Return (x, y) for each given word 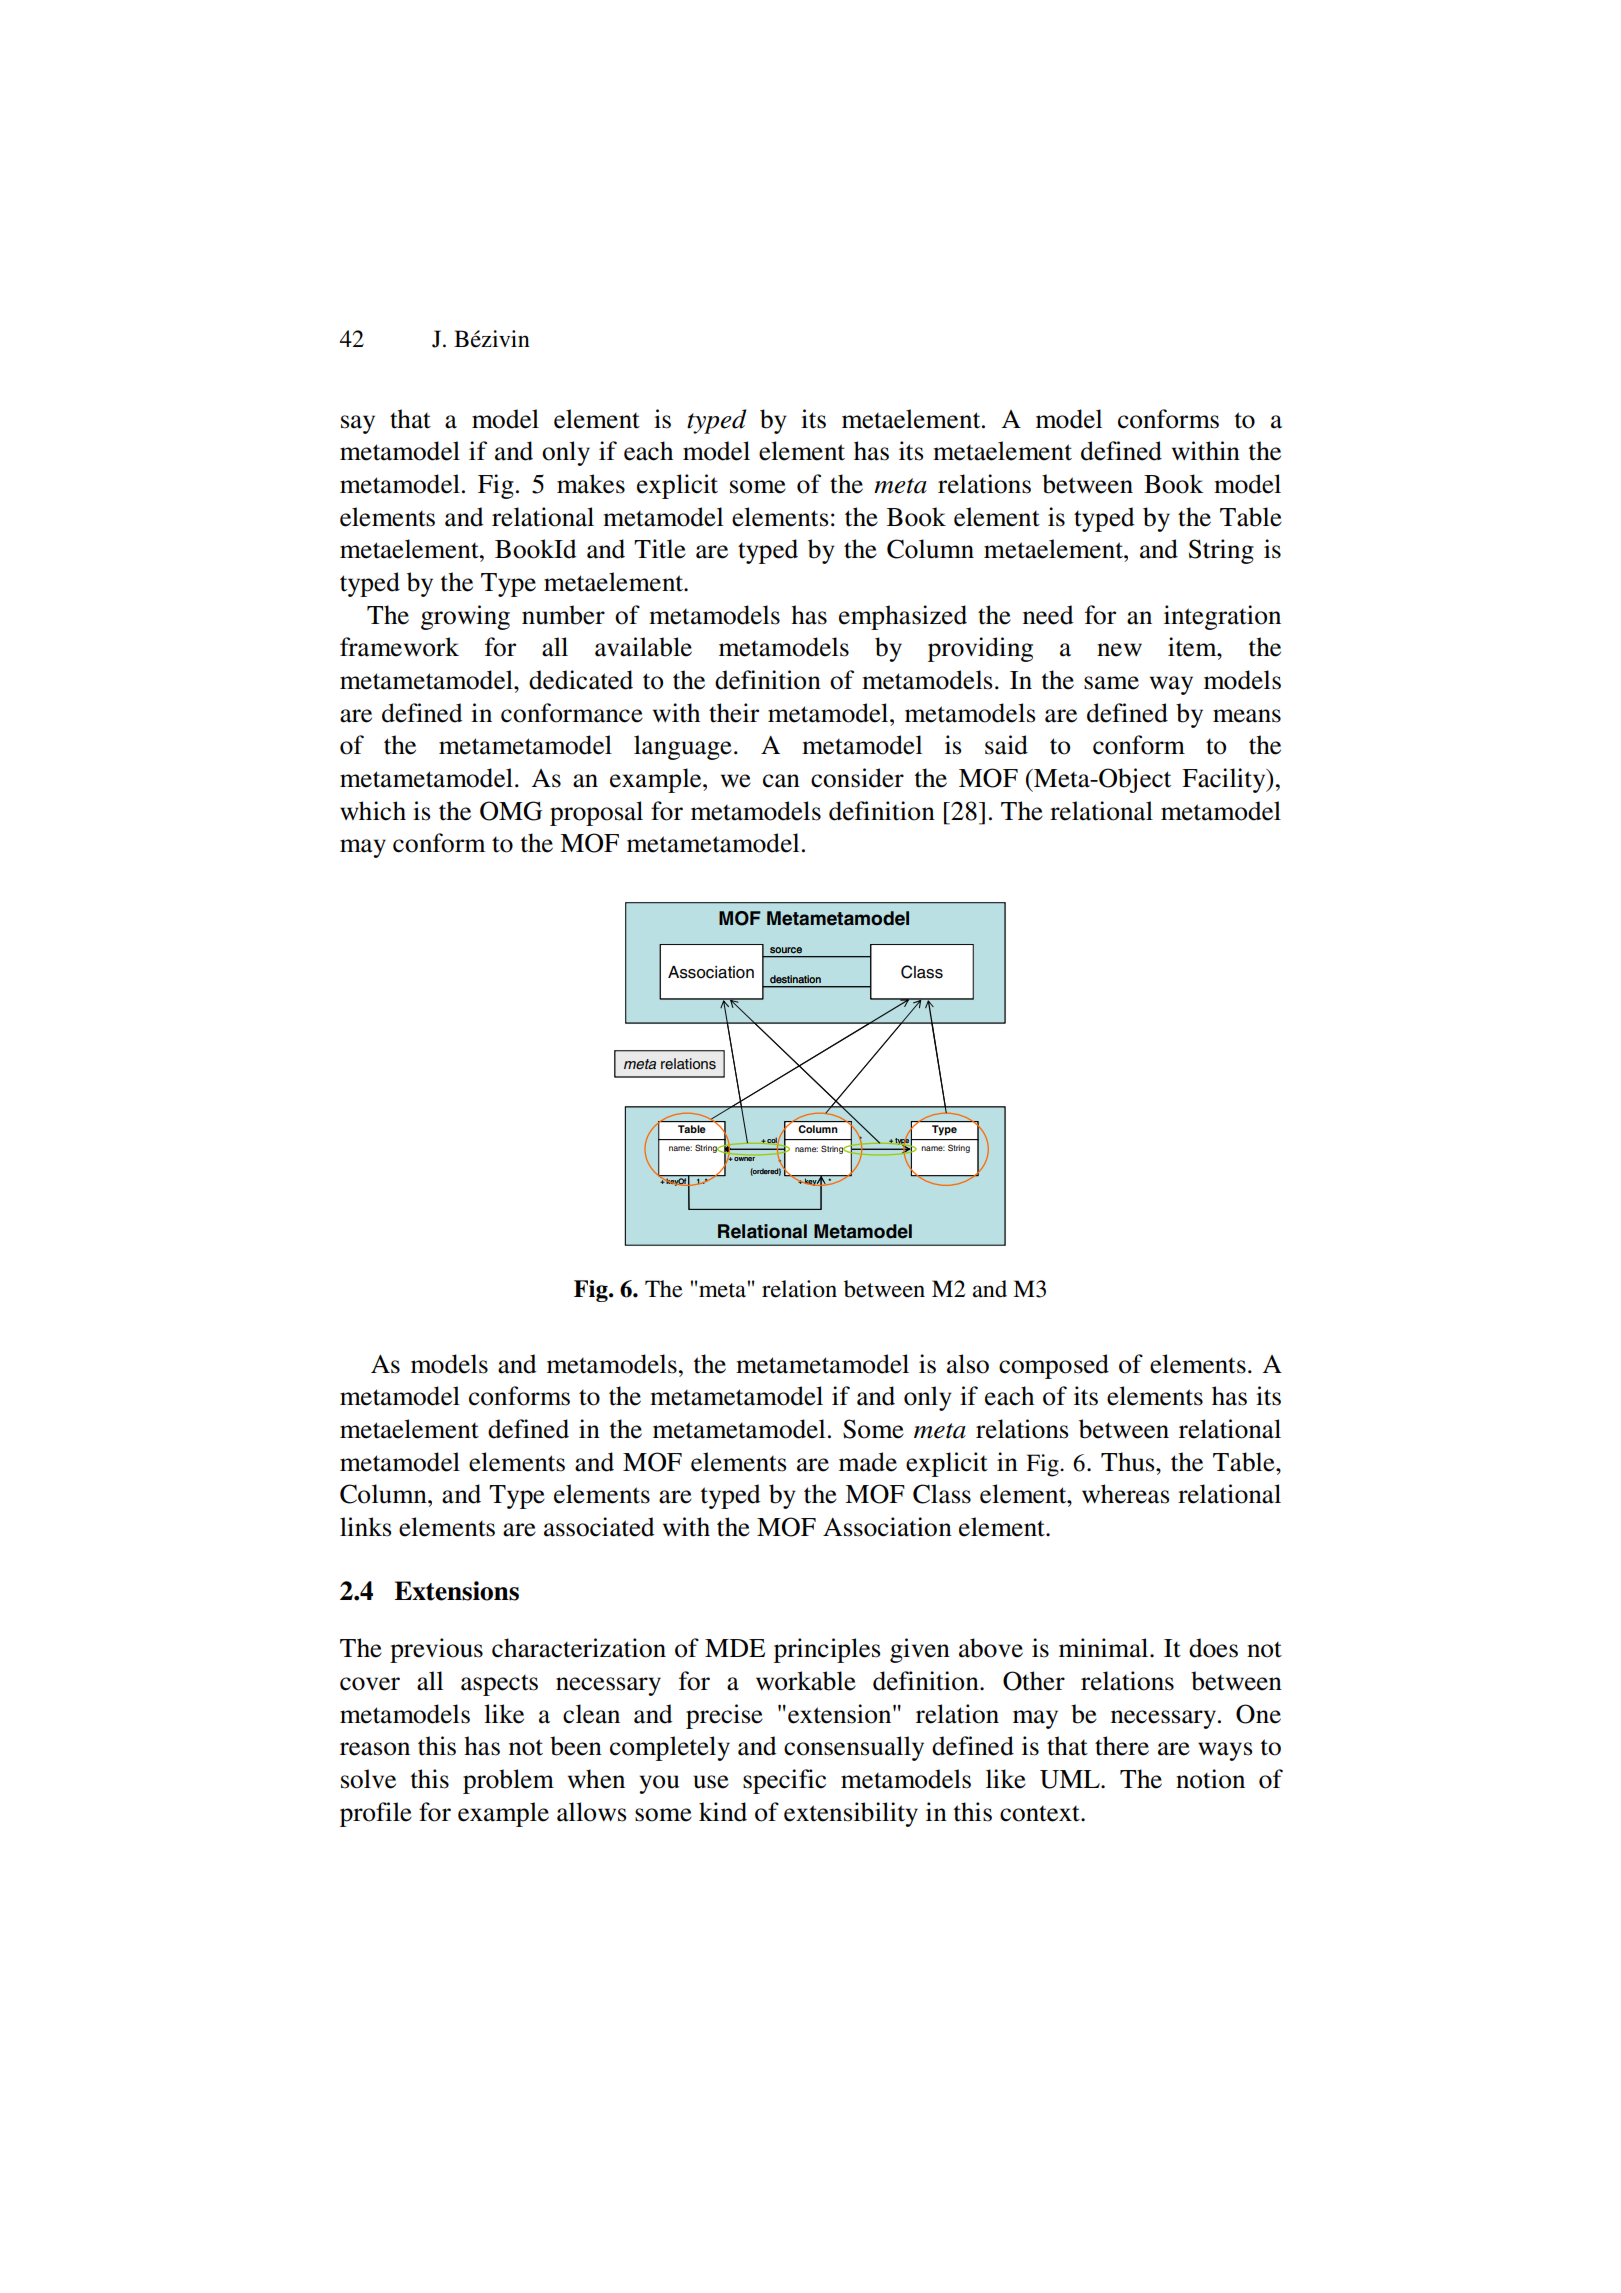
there (1122, 1746)
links (366, 1527)
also (968, 1364)
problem (508, 1781)
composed (1054, 1366)
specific (784, 1781)
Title (660, 549)
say (358, 424)
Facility (1225, 780)
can (781, 781)
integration (1222, 617)
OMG (511, 811)
